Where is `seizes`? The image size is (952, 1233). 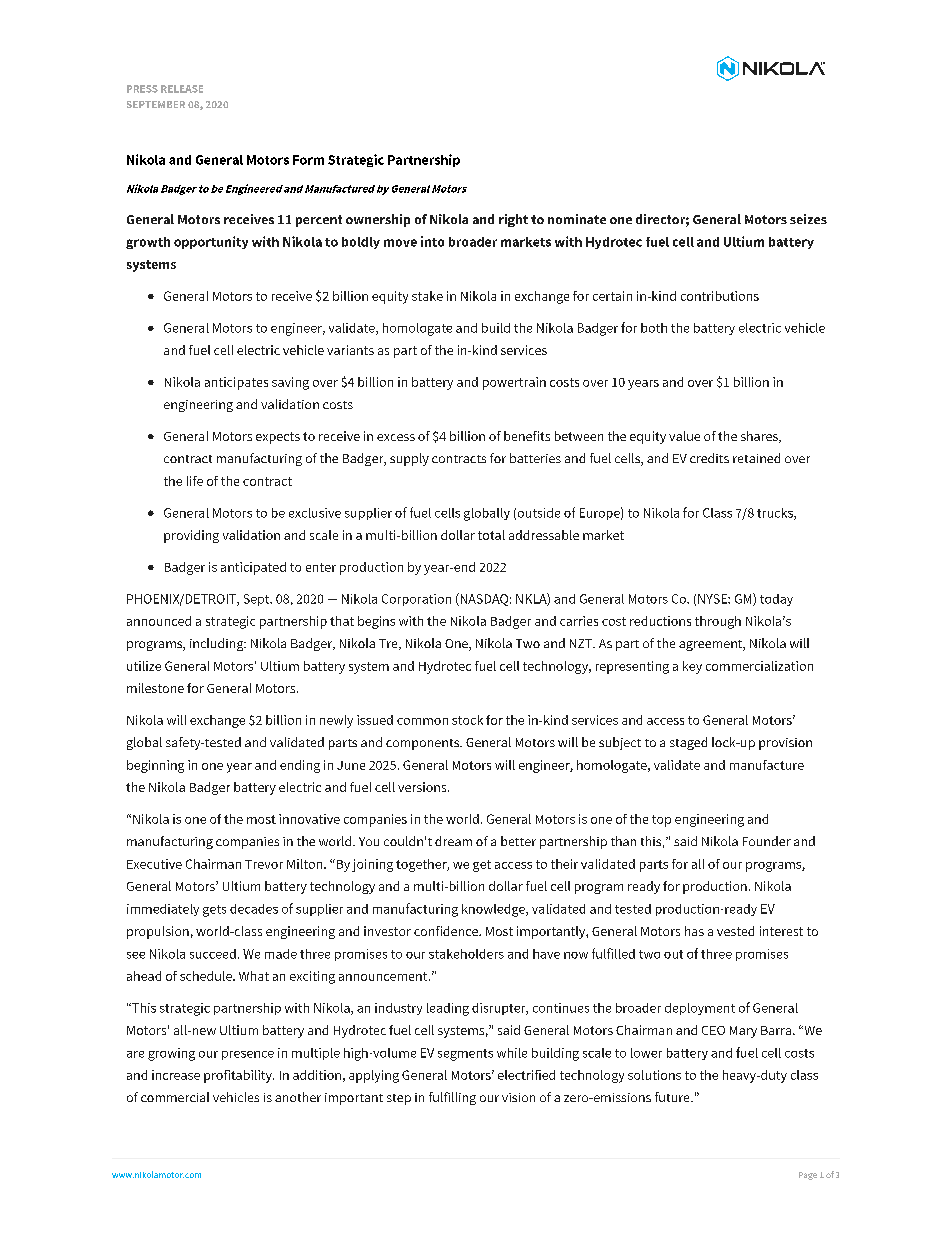 seizes is located at coordinates (808, 219).
